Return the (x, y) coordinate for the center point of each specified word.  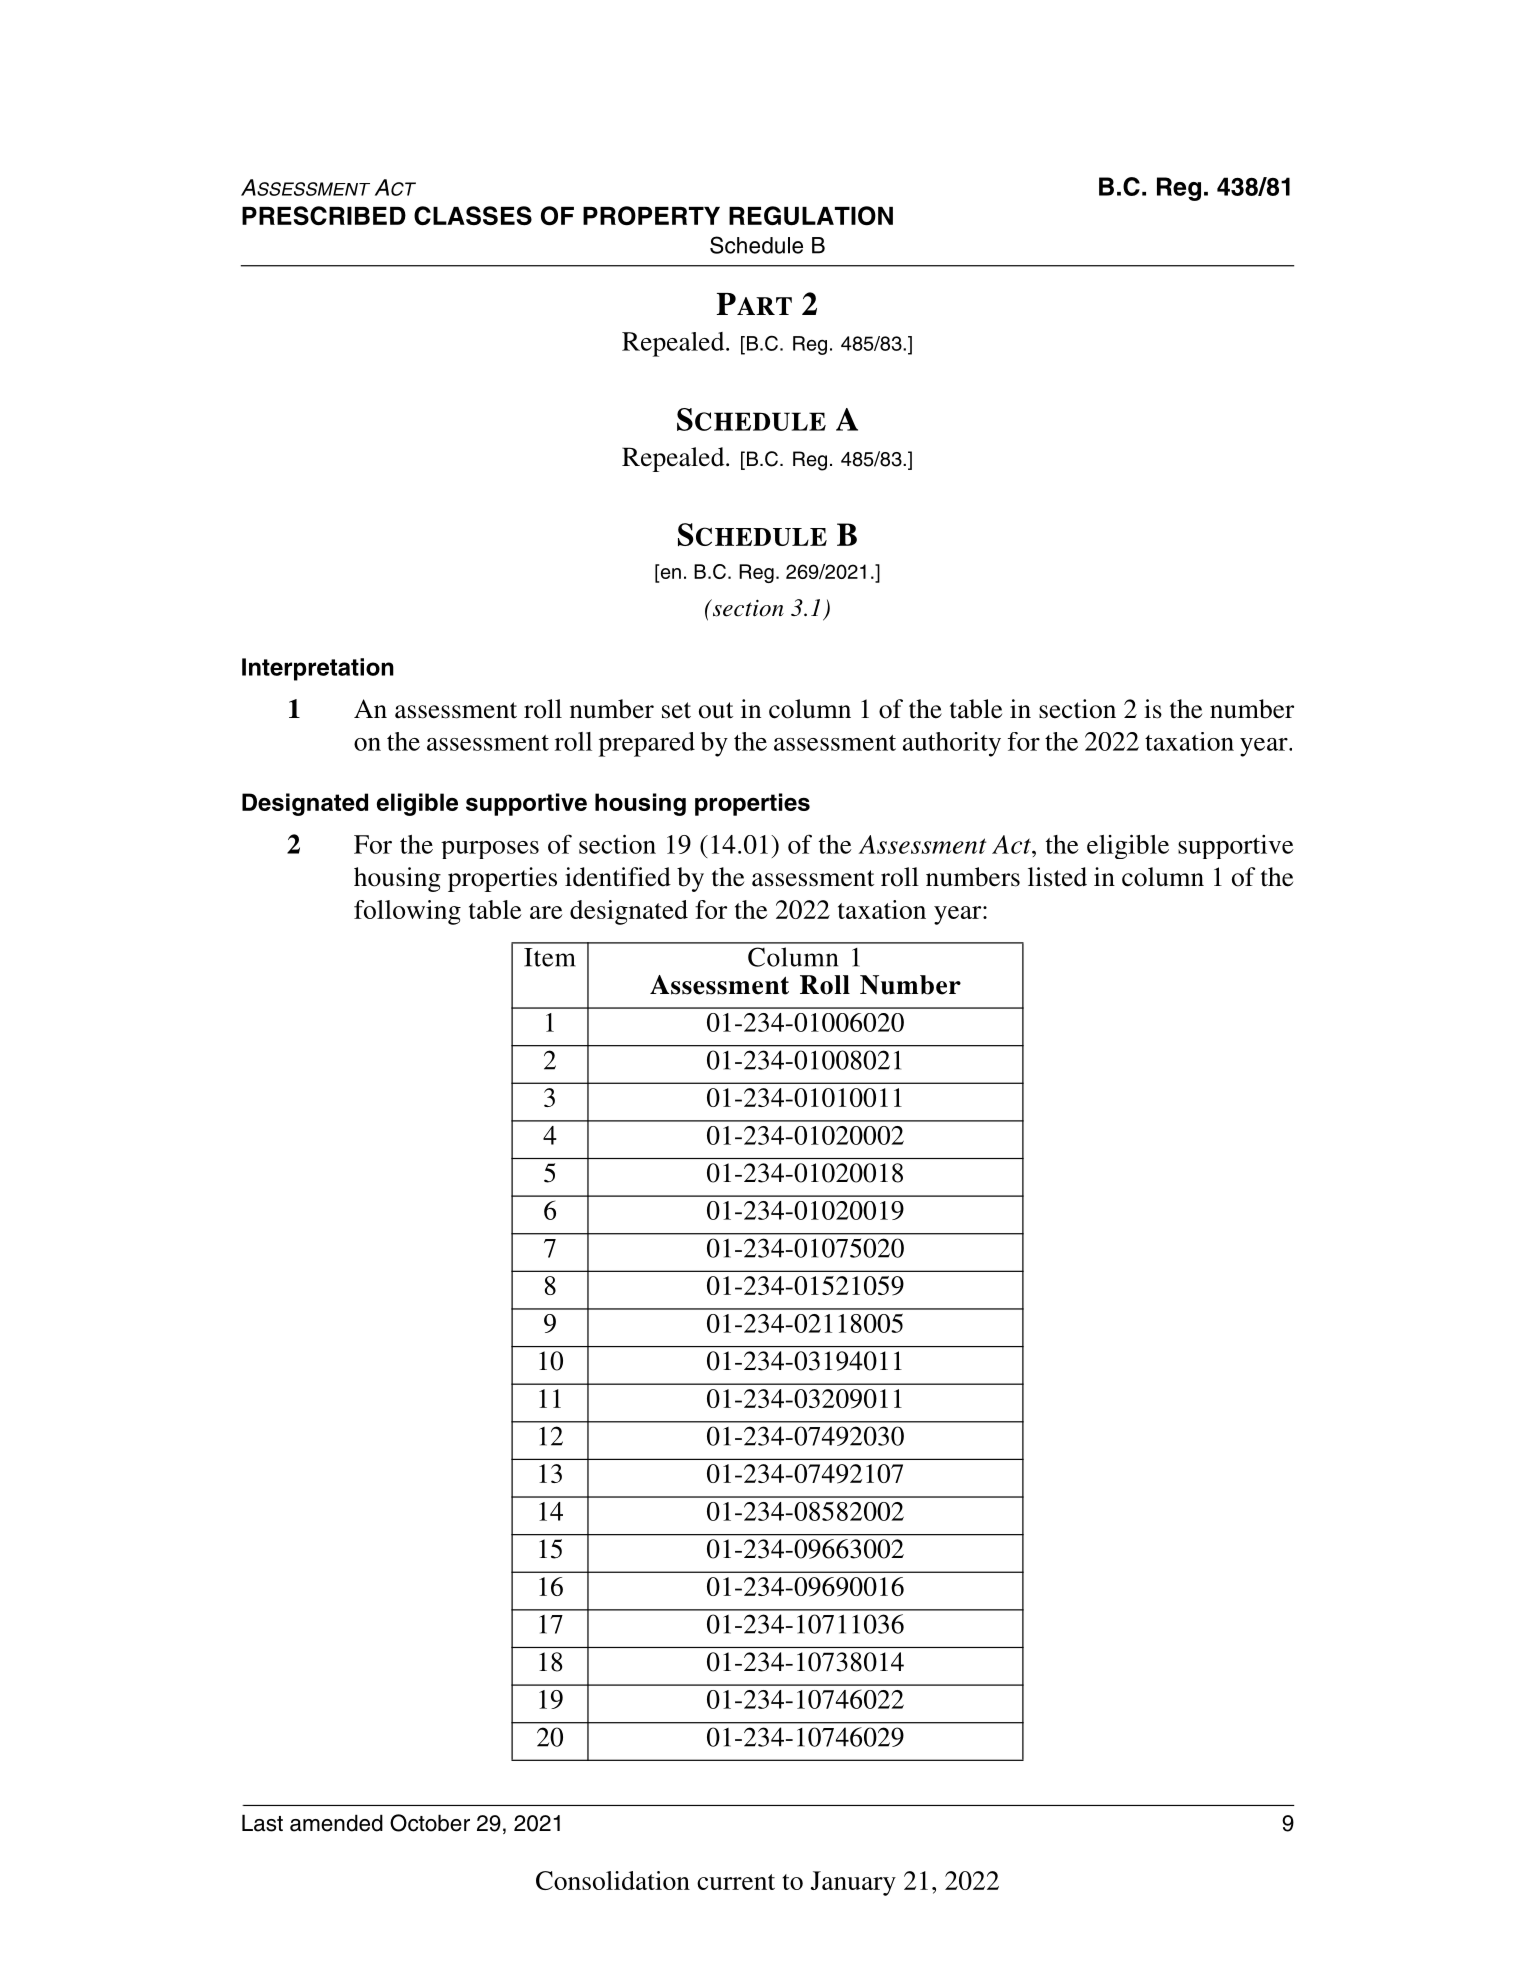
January (853, 1883)
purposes (490, 850)
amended (336, 1823)
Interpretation (318, 669)
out (716, 710)
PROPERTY (651, 216)
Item (550, 957)
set (676, 710)
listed (1057, 877)
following (407, 912)
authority (952, 744)
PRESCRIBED (324, 215)
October (430, 1823)
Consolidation (613, 1880)
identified (618, 877)
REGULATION (811, 216)
